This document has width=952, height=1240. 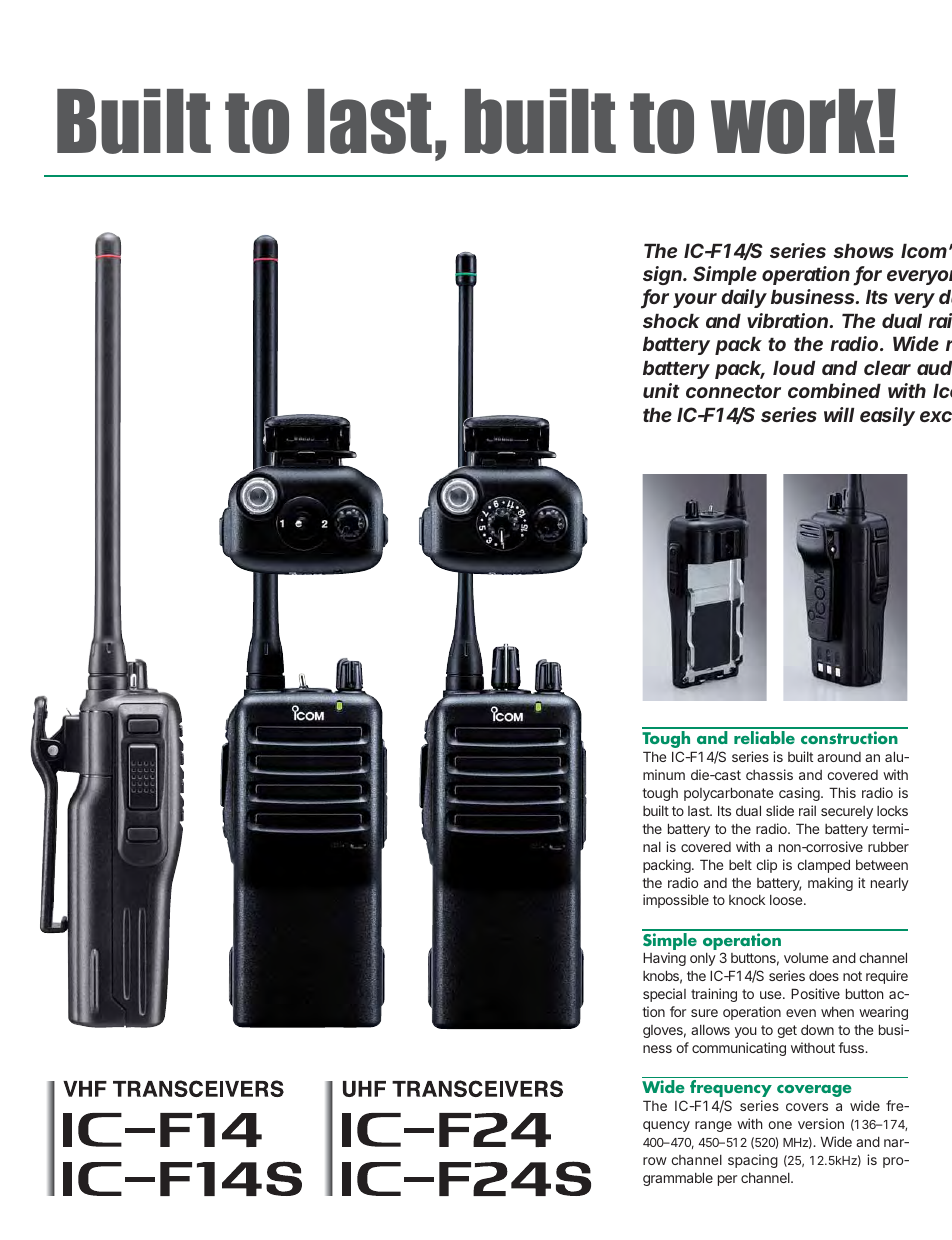 I want to click on covers, so click(x=807, y=1107).
